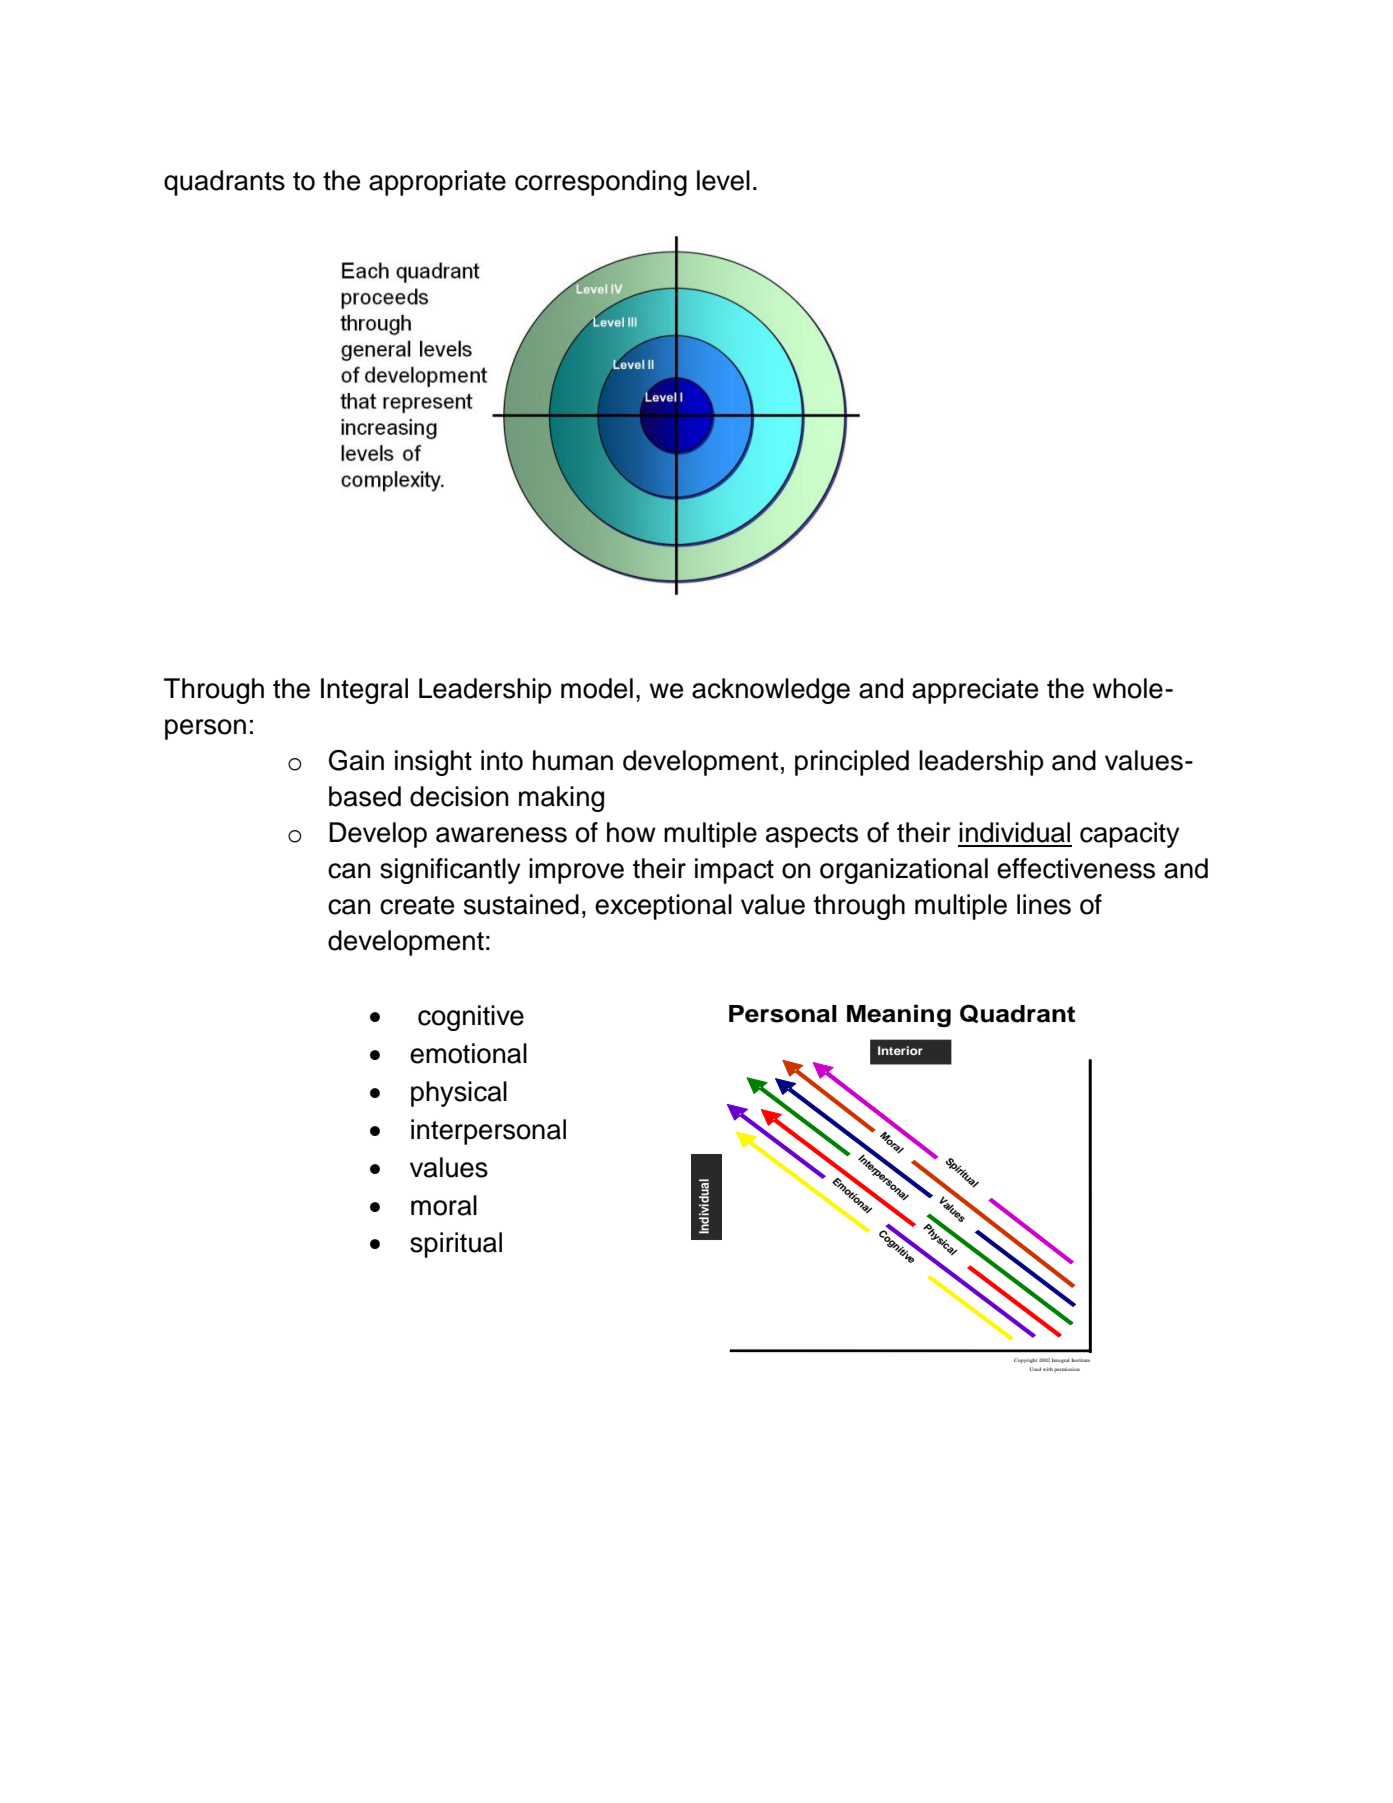  Describe the element at coordinates (771, 691) in the document. I see `acknowledge` at that location.
